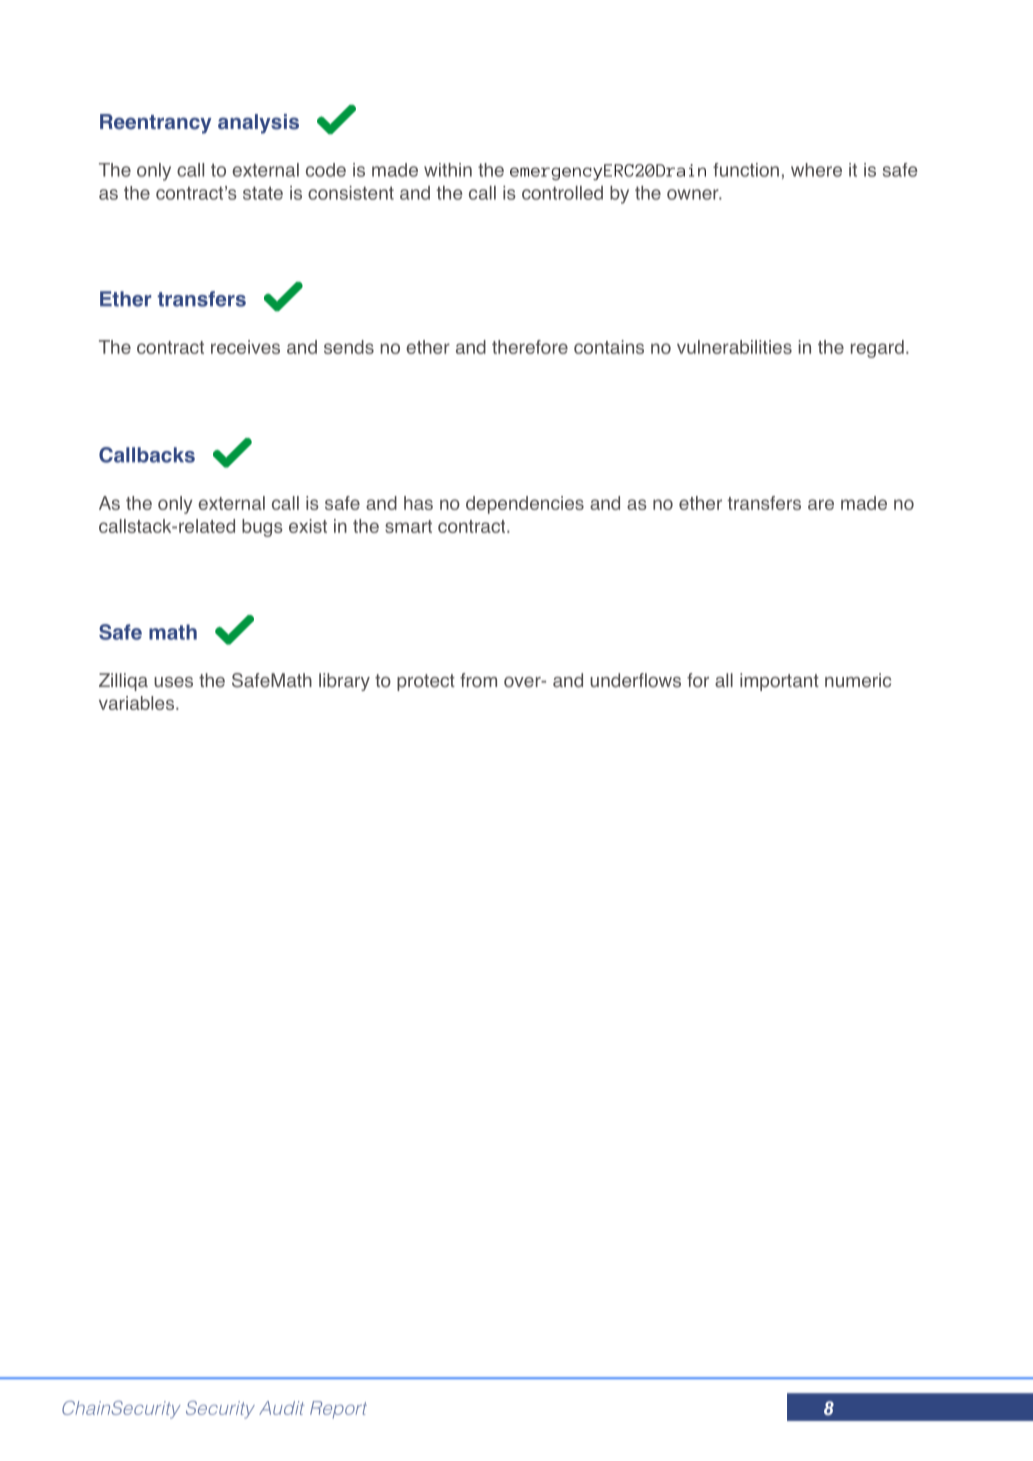 This document has height=1461, width=1033. Describe the element at coordinates (816, 170) in the document. I see `where` at that location.
